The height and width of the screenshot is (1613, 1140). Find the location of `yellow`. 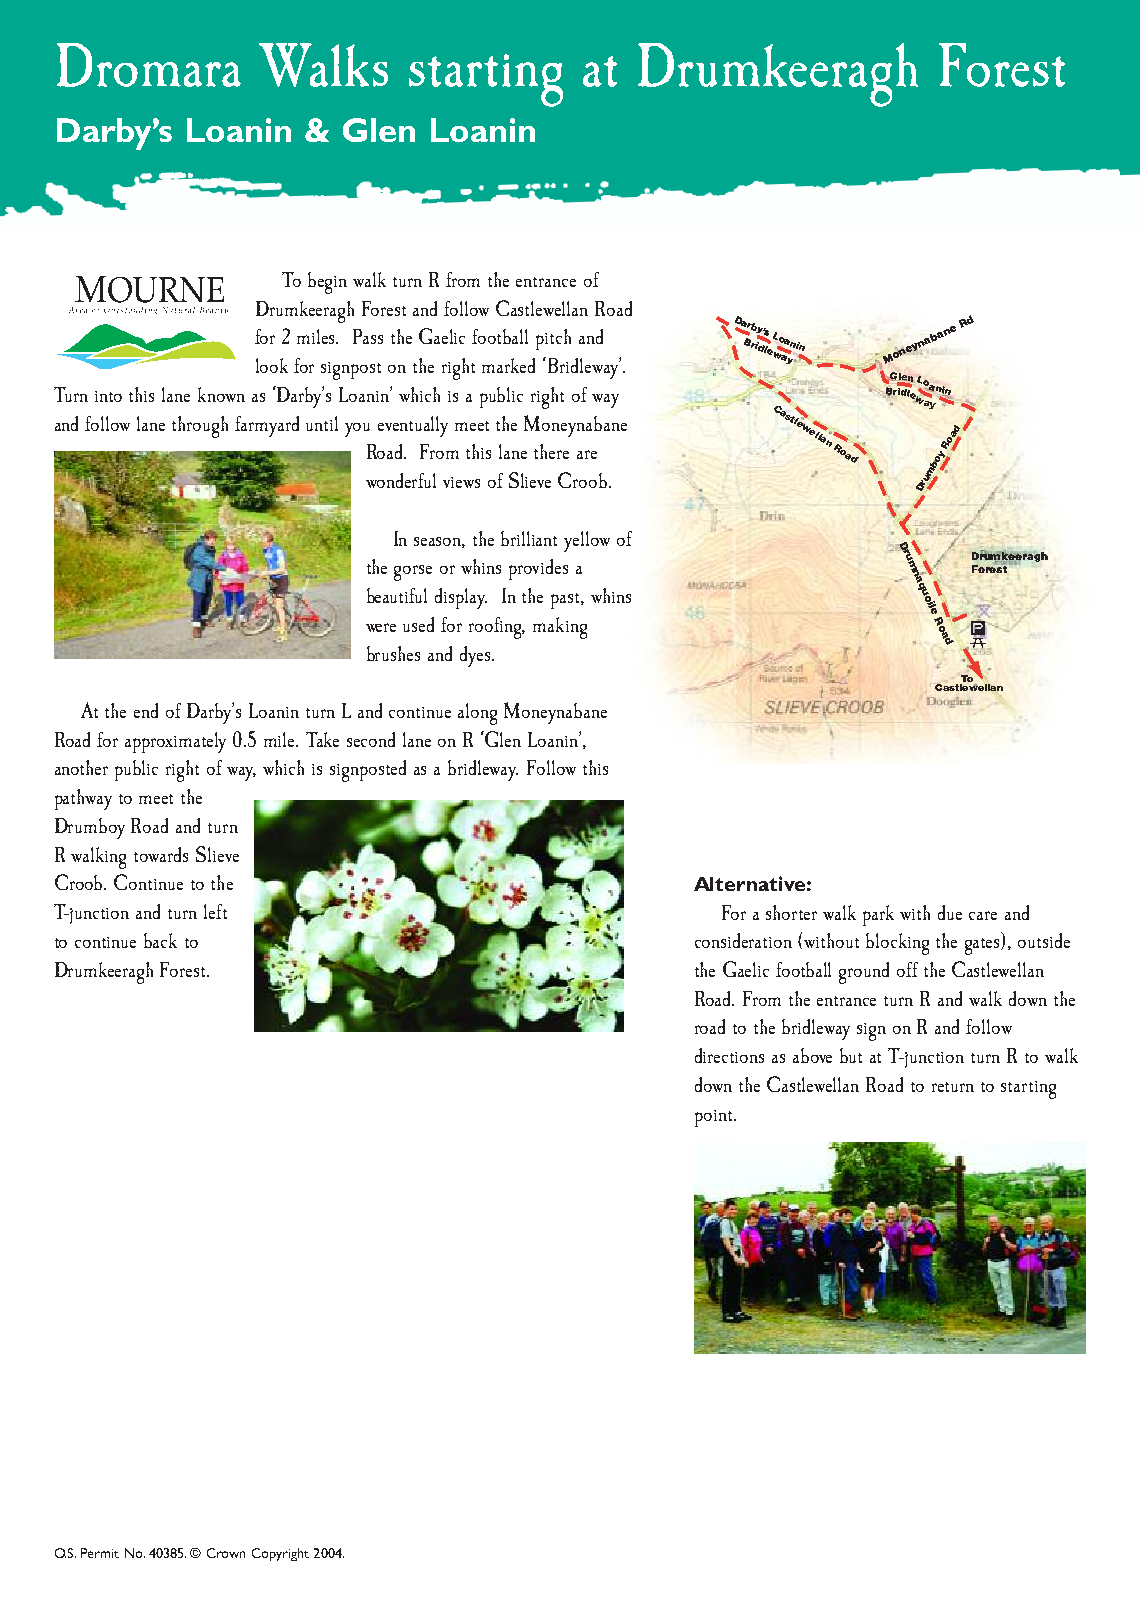

yellow is located at coordinates (587, 541).
